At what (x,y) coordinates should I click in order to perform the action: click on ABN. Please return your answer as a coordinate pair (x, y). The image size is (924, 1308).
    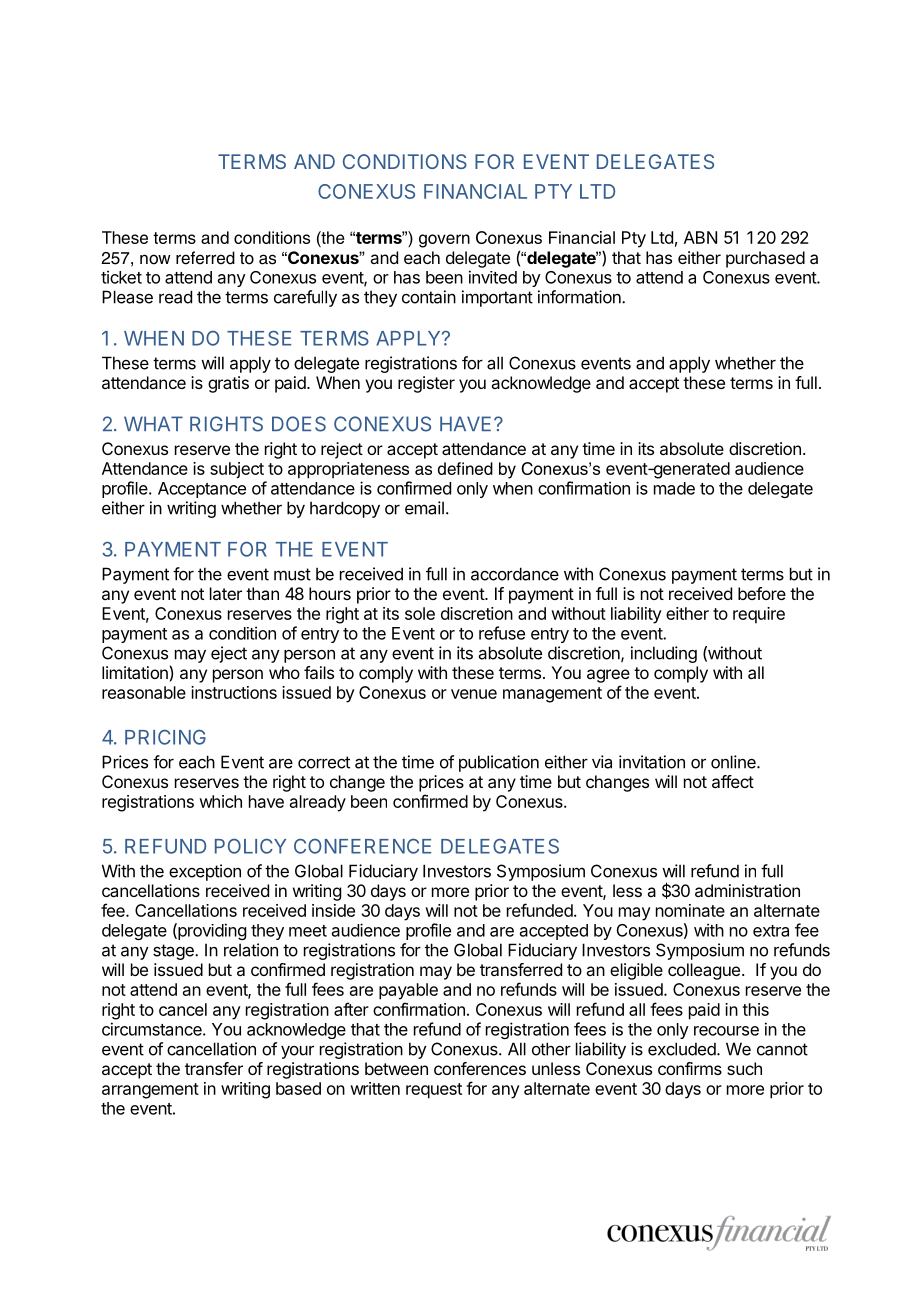
    Looking at the image, I should click on (700, 237).
